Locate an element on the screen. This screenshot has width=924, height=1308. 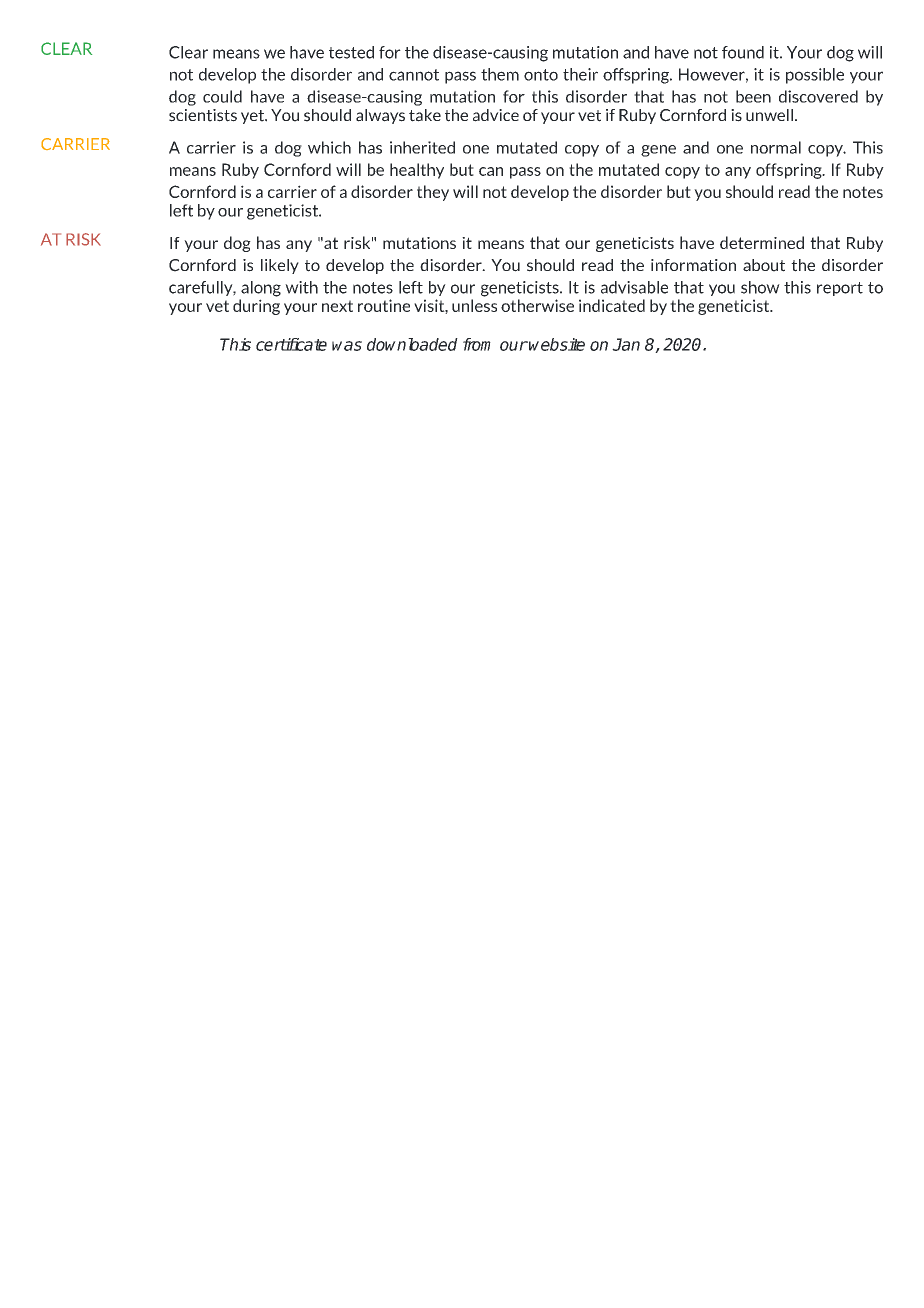
about is located at coordinates (764, 265).
